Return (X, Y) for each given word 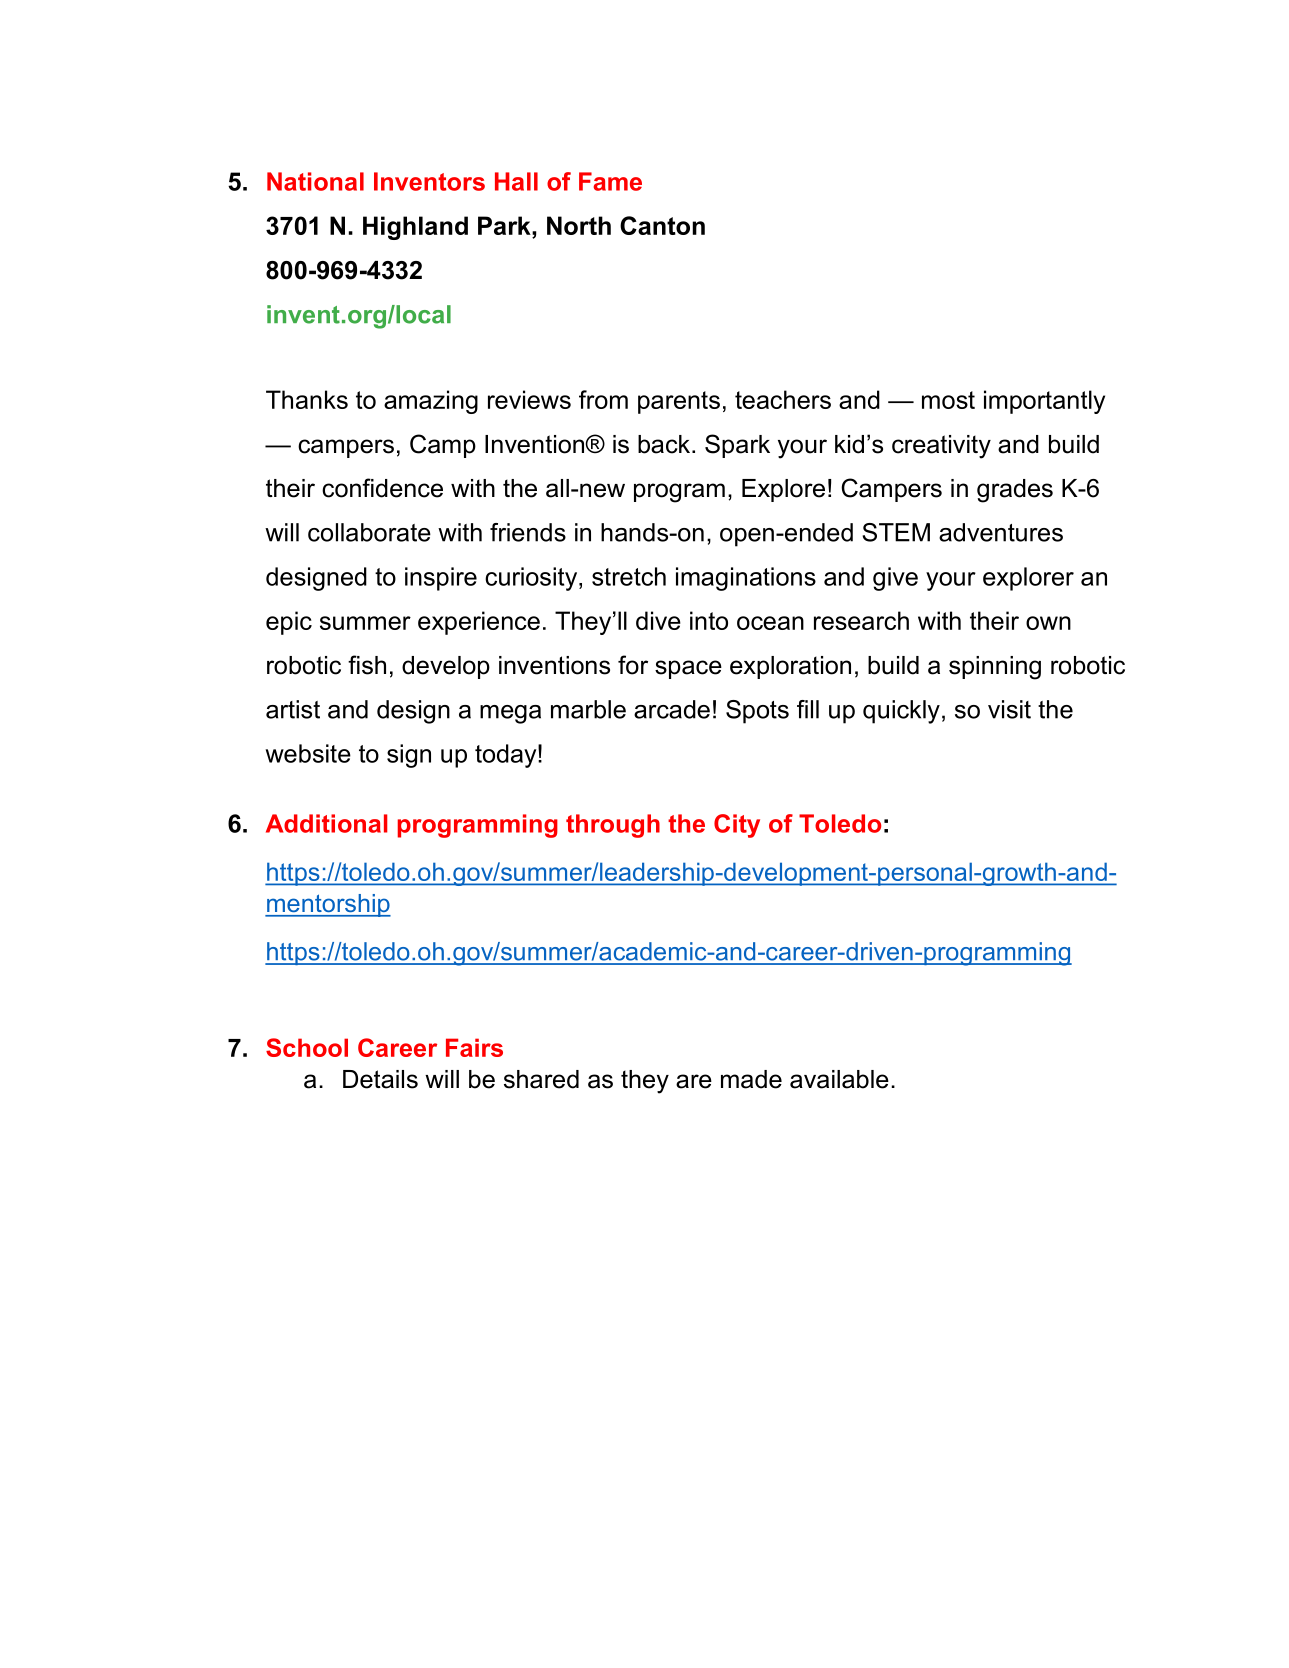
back (665, 444)
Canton (662, 225)
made (751, 1079)
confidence (382, 488)
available (839, 1079)
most (948, 400)
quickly (901, 712)
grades (1015, 491)
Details (380, 1079)
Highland (415, 228)
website (308, 753)
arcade (672, 709)
